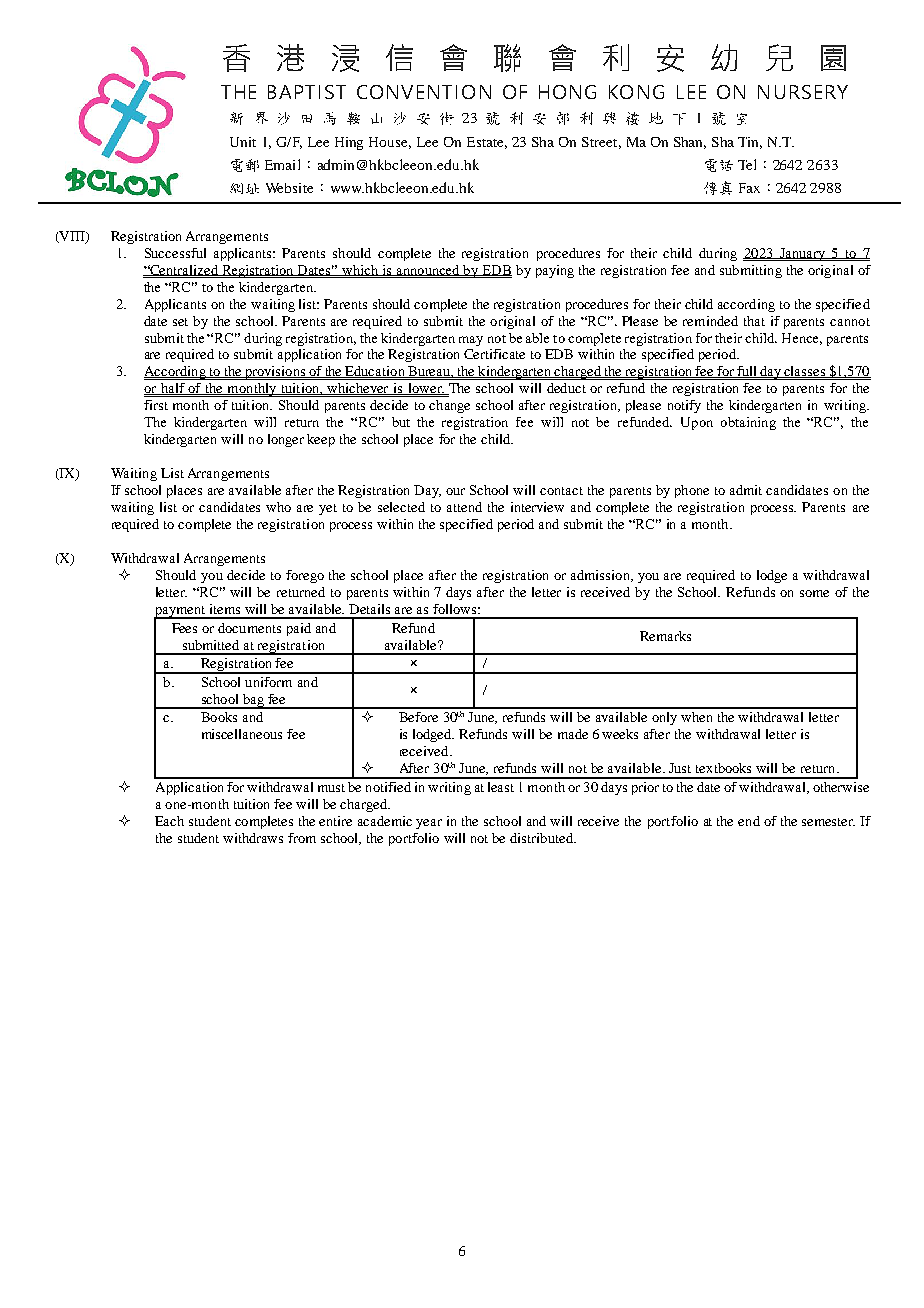 This page has height=1308, width=924. Describe the element at coordinates (184, 628) in the page. I see `Fees` at that location.
